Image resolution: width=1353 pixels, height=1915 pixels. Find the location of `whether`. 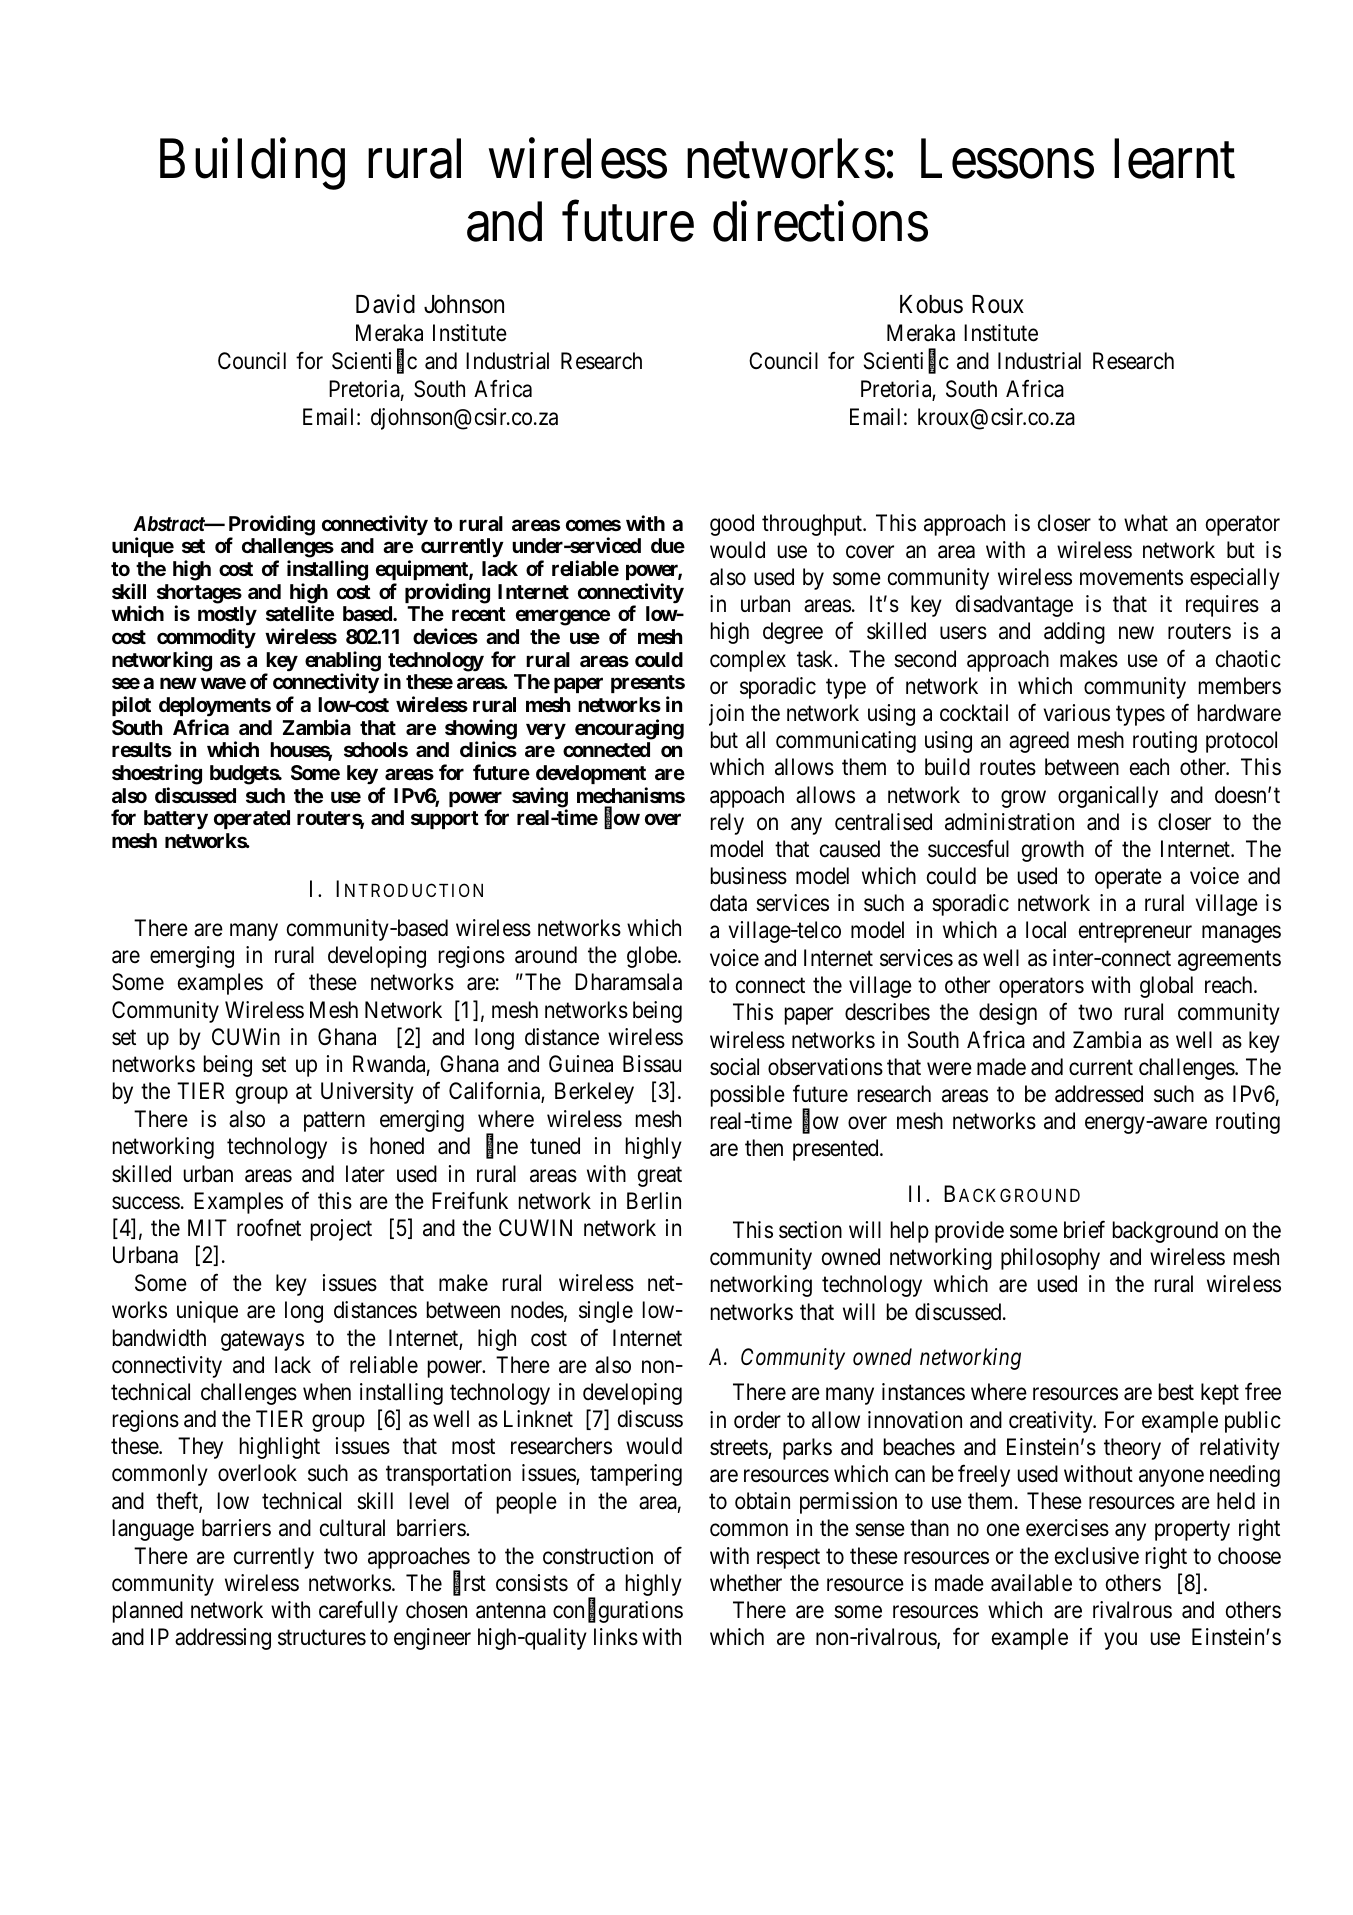

whether is located at coordinates (746, 1583).
